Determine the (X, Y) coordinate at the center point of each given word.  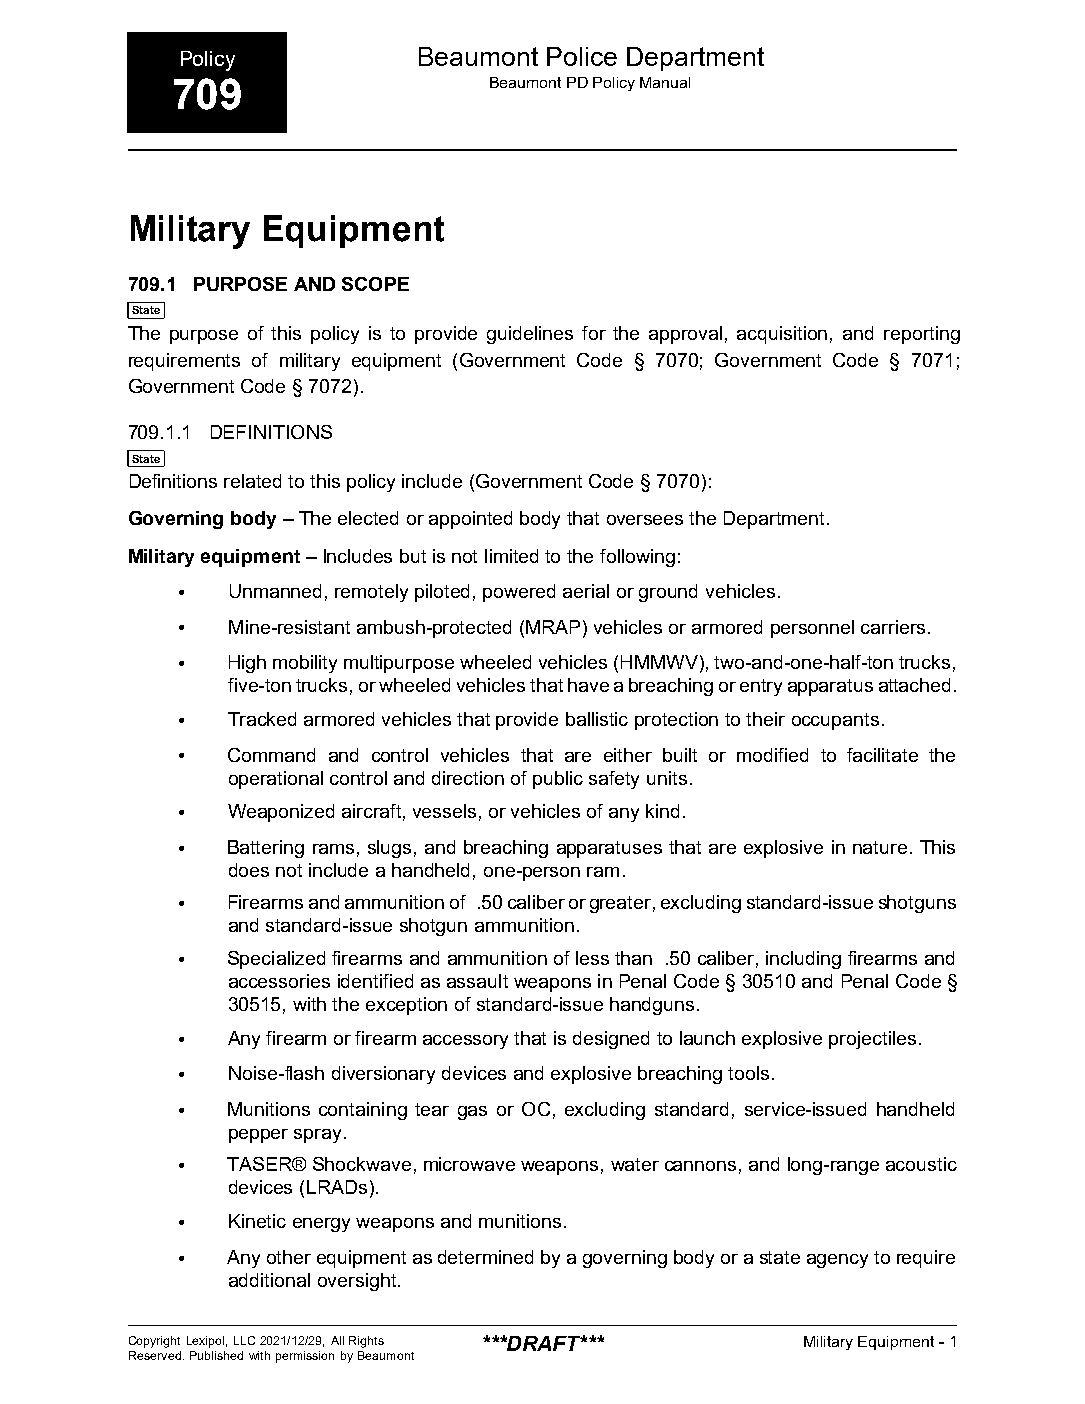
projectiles (872, 1040)
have (588, 685)
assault (477, 981)
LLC (244, 1340)
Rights (366, 1342)
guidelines (530, 335)
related (252, 481)
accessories (279, 981)
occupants (835, 721)
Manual (665, 82)
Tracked (262, 719)
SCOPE (375, 284)
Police (582, 56)
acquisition (782, 335)
